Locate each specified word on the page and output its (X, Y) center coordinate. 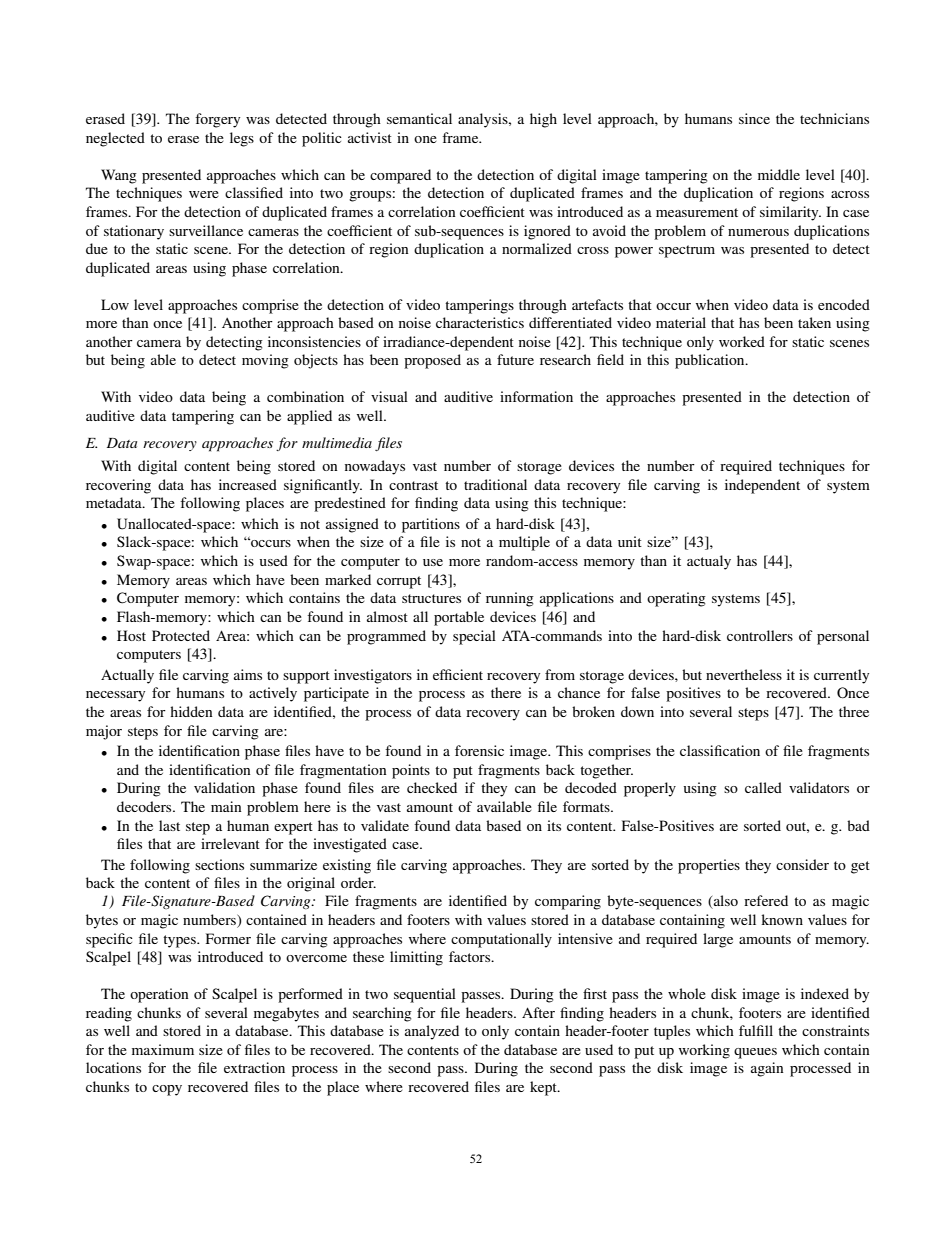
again (767, 1069)
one (425, 139)
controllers (760, 635)
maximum (163, 1049)
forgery (217, 120)
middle (779, 174)
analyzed (432, 1032)
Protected (181, 635)
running (510, 599)
